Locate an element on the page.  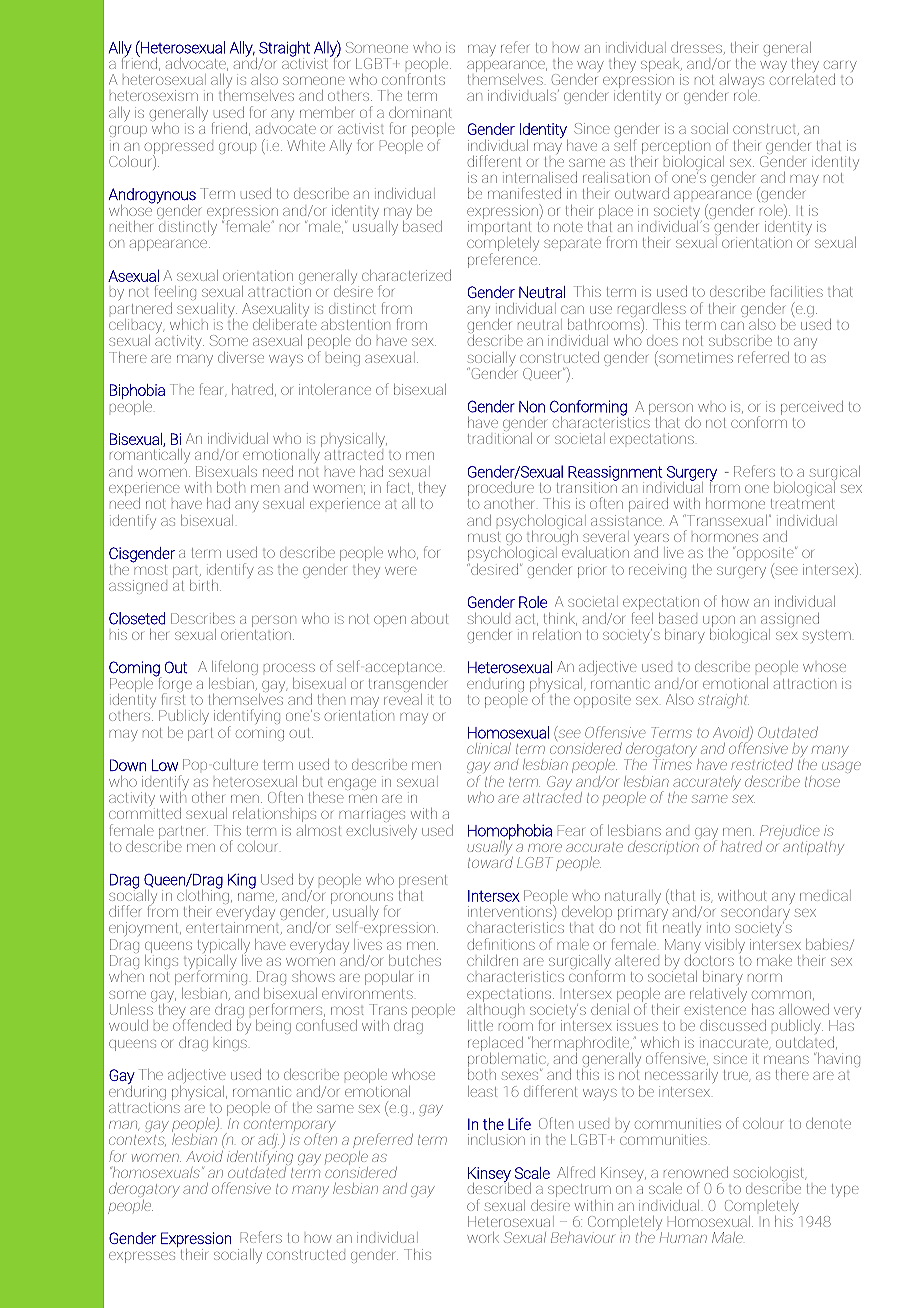
sociologist is located at coordinates (770, 1174).
